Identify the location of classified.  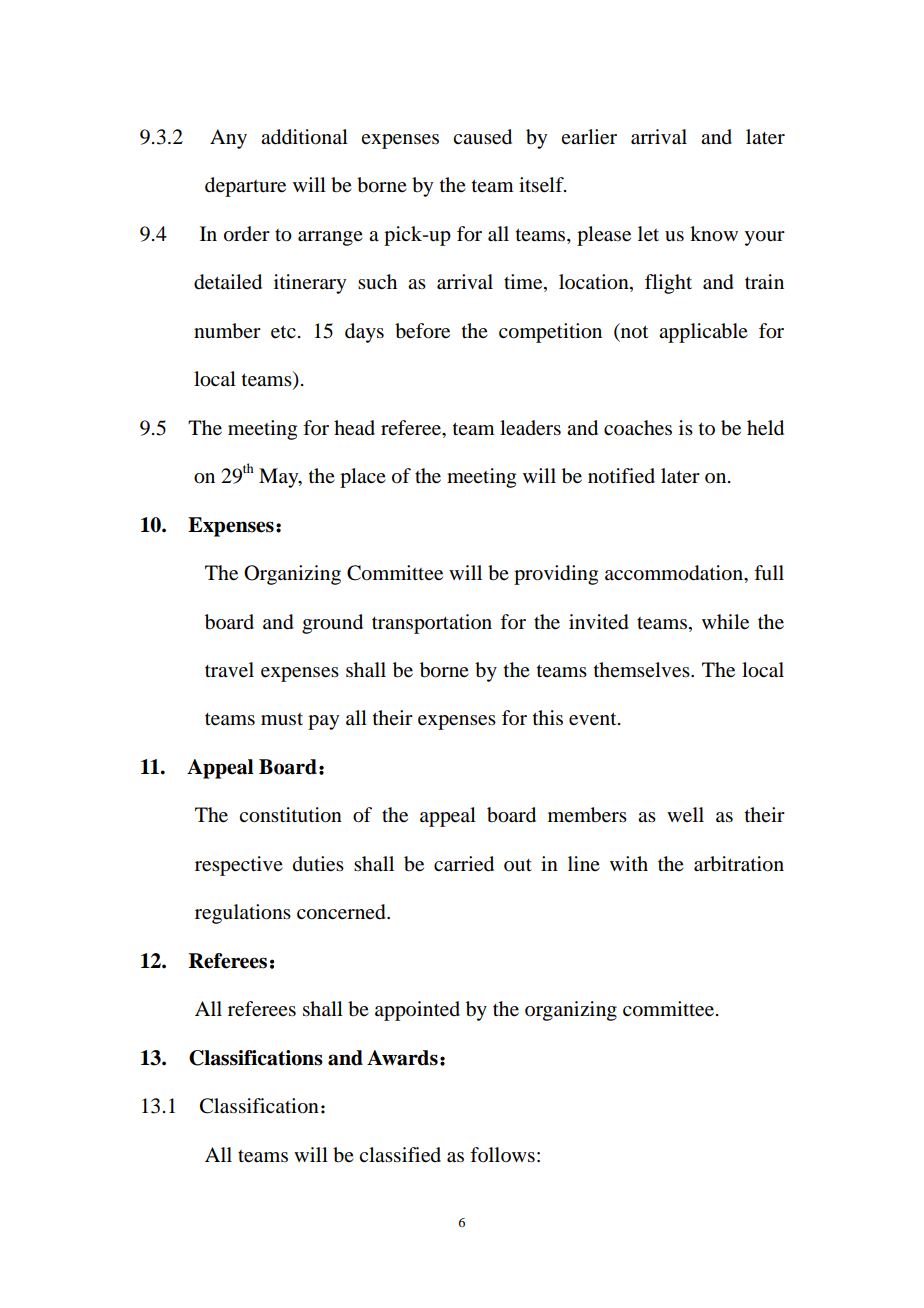
(400, 1155).
